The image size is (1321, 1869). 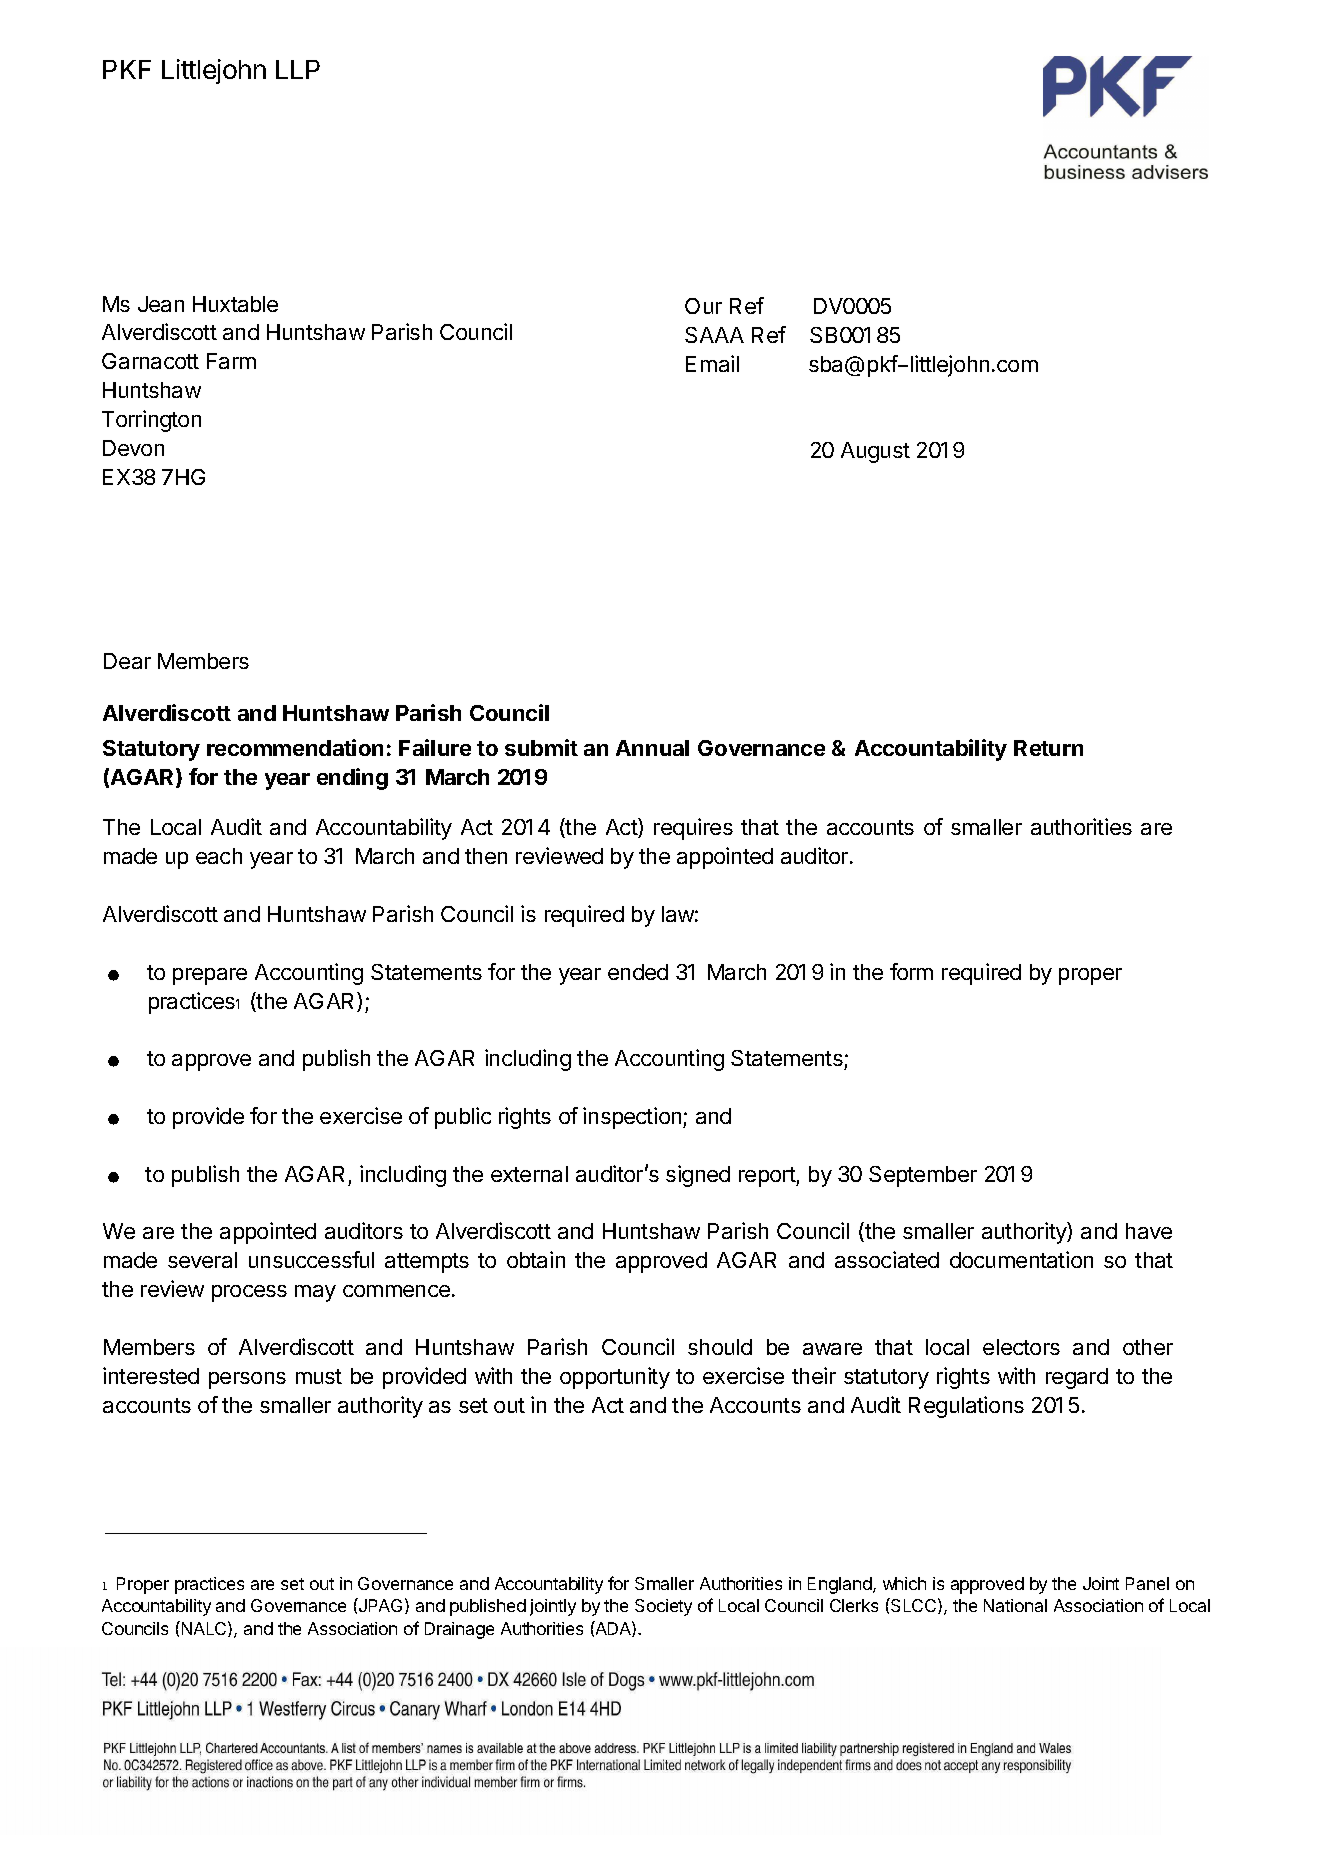 I want to click on Our, so click(x=703, y=306).
